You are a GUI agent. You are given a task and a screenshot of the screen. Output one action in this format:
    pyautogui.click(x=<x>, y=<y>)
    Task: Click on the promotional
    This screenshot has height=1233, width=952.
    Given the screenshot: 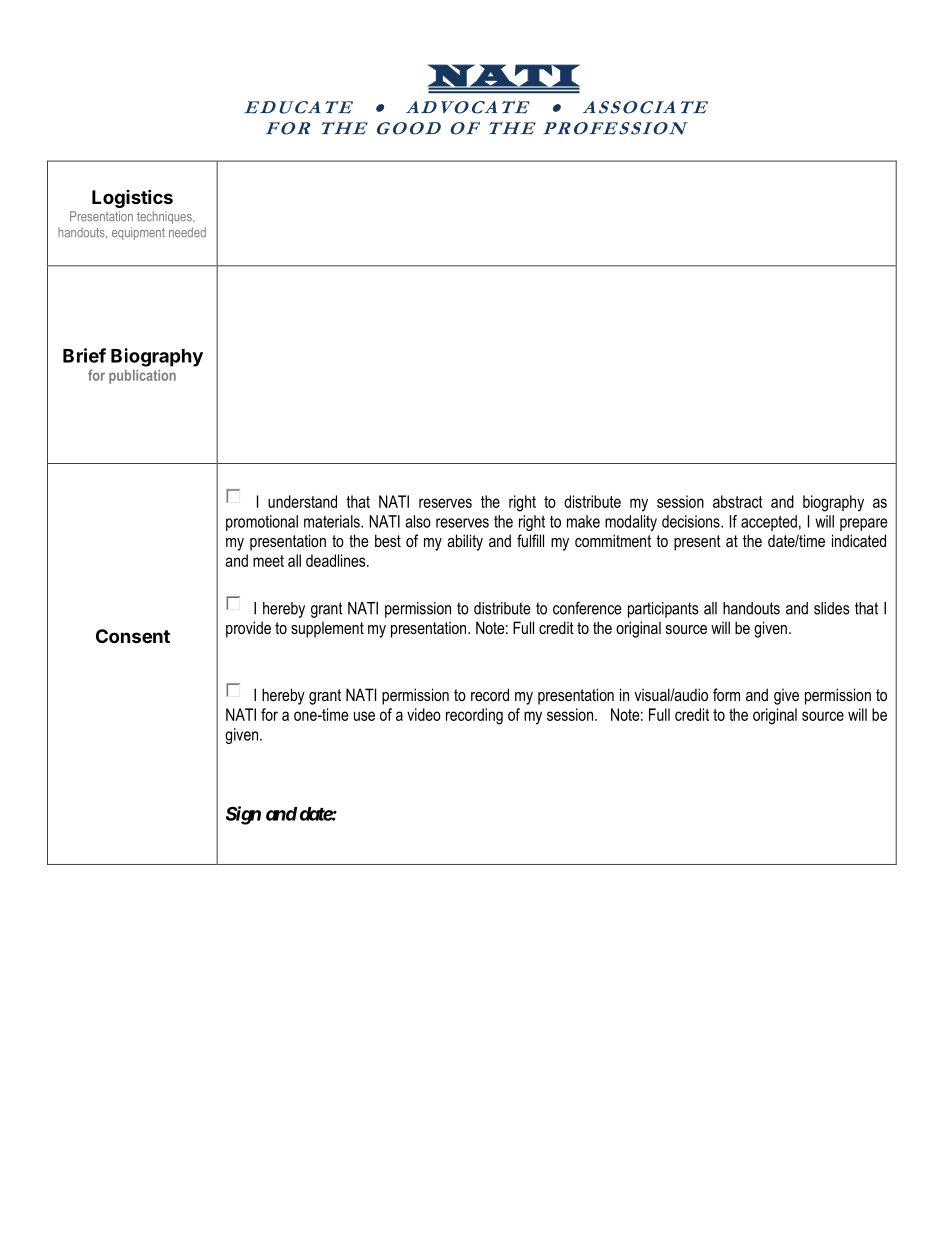 What is the action you would take?
    pyautogui.click(x=262, y=523)
